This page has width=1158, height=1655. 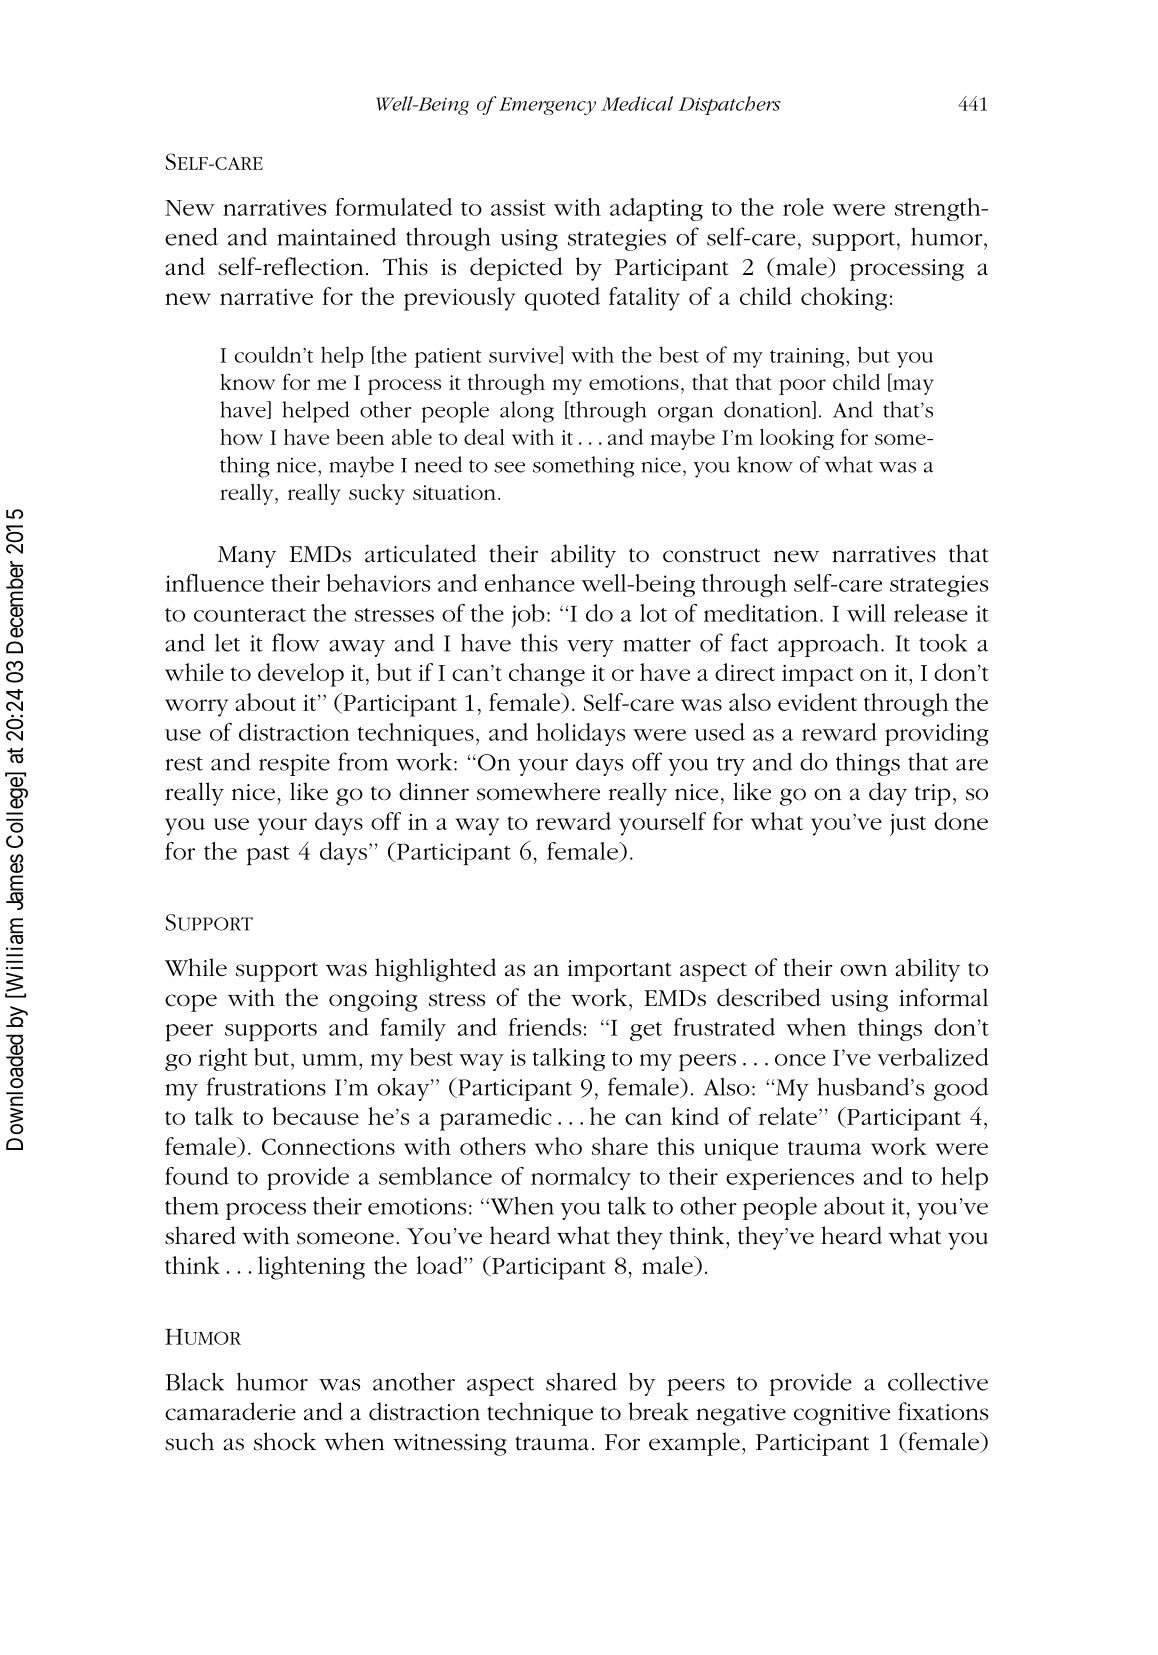 What do you see at coordinates (797, 439) in the page?
I see `looking` at bounding box center [797, 439].
